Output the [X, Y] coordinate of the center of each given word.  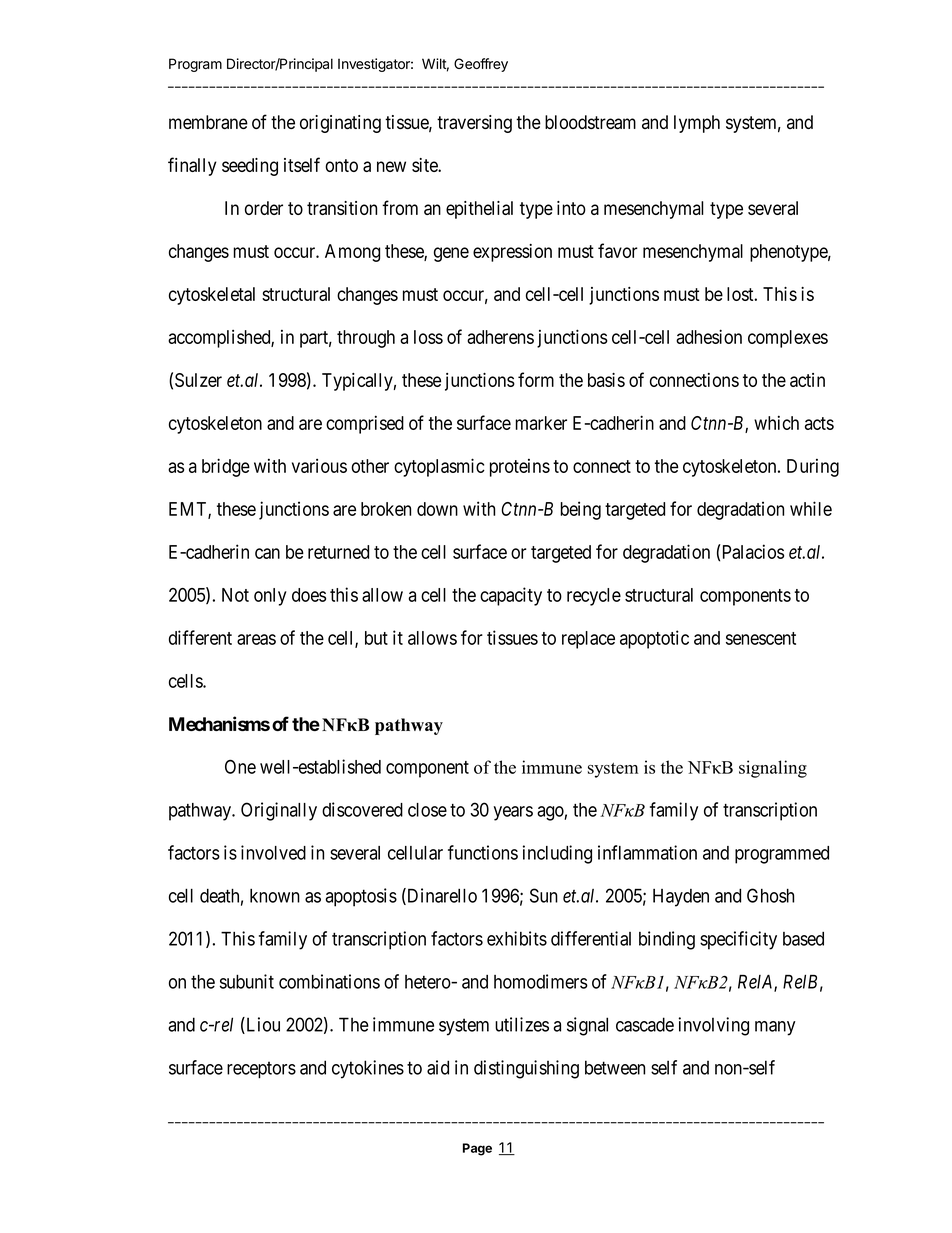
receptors [261, 1070]
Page [477, 1149]
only [270, 597]
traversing [474, 124]
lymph [697, 124]
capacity [511, 596]
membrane [208, 122]
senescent [761, 638]
